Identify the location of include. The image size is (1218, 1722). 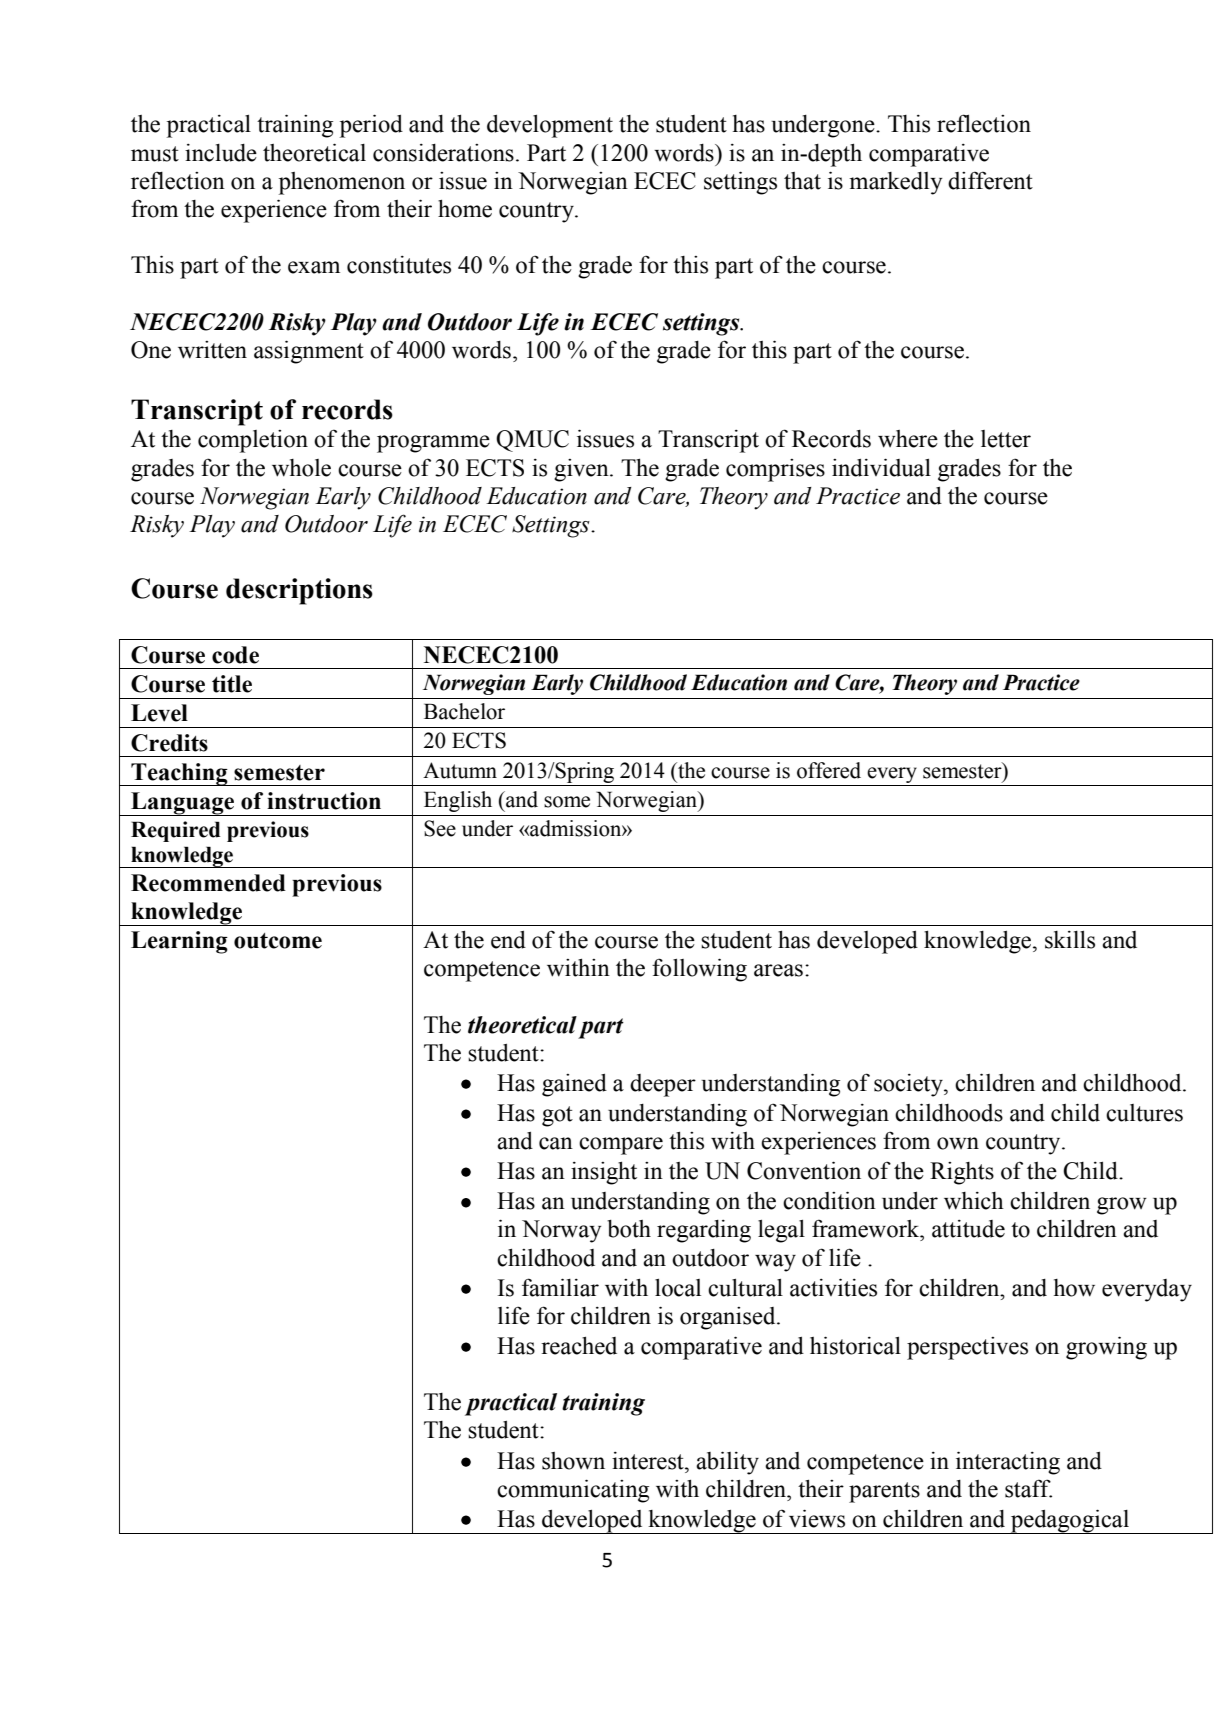
(221, 153).
